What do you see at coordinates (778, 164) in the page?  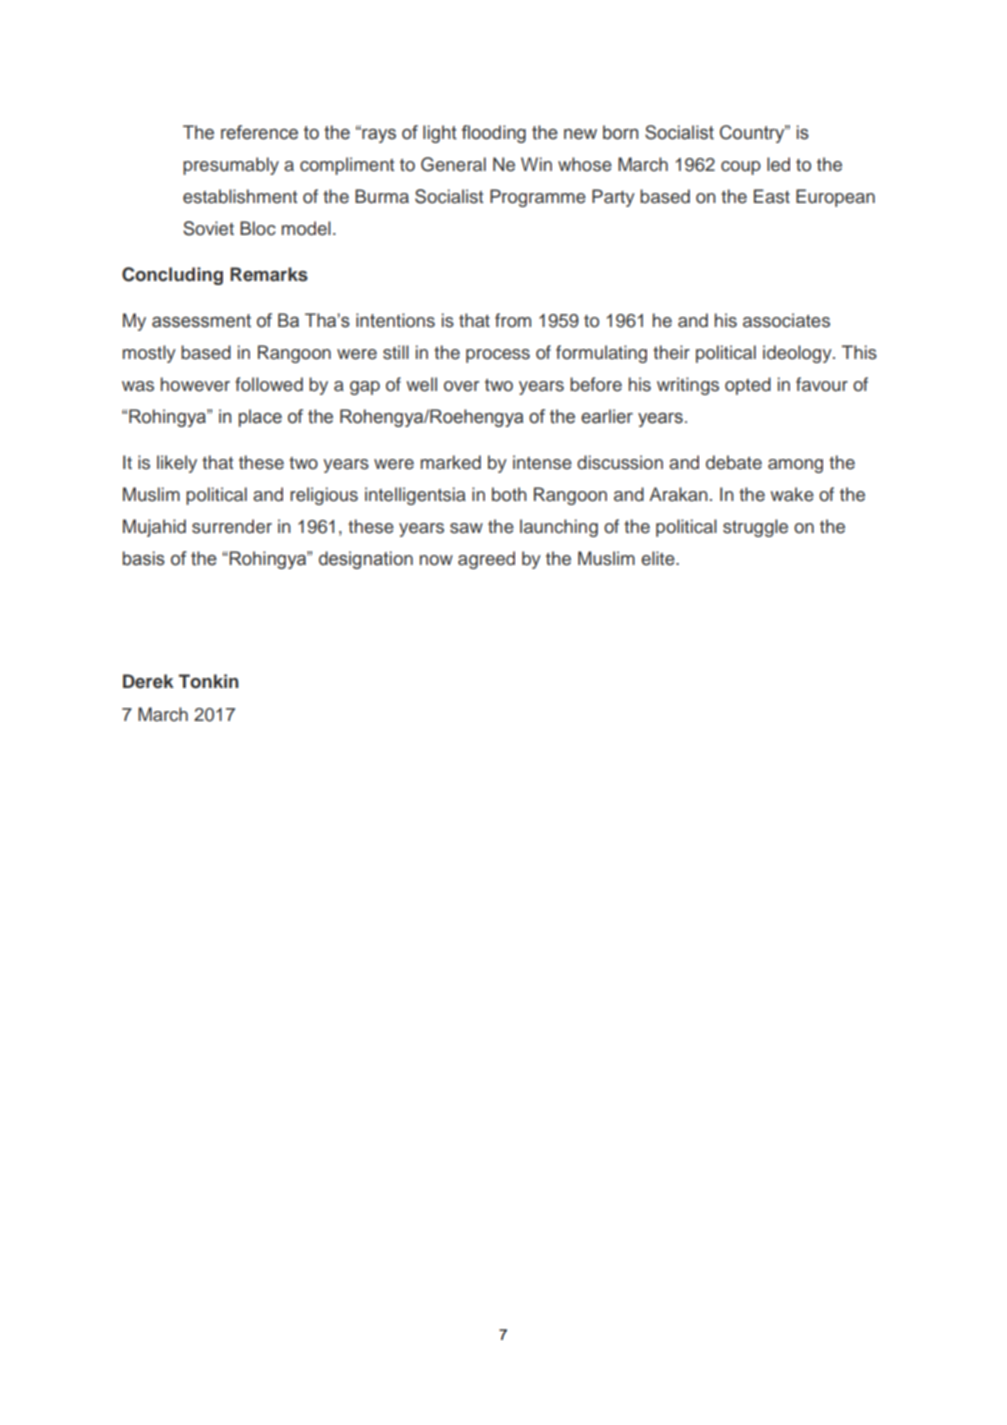 I see `led` at bounding box center [778, 164].
